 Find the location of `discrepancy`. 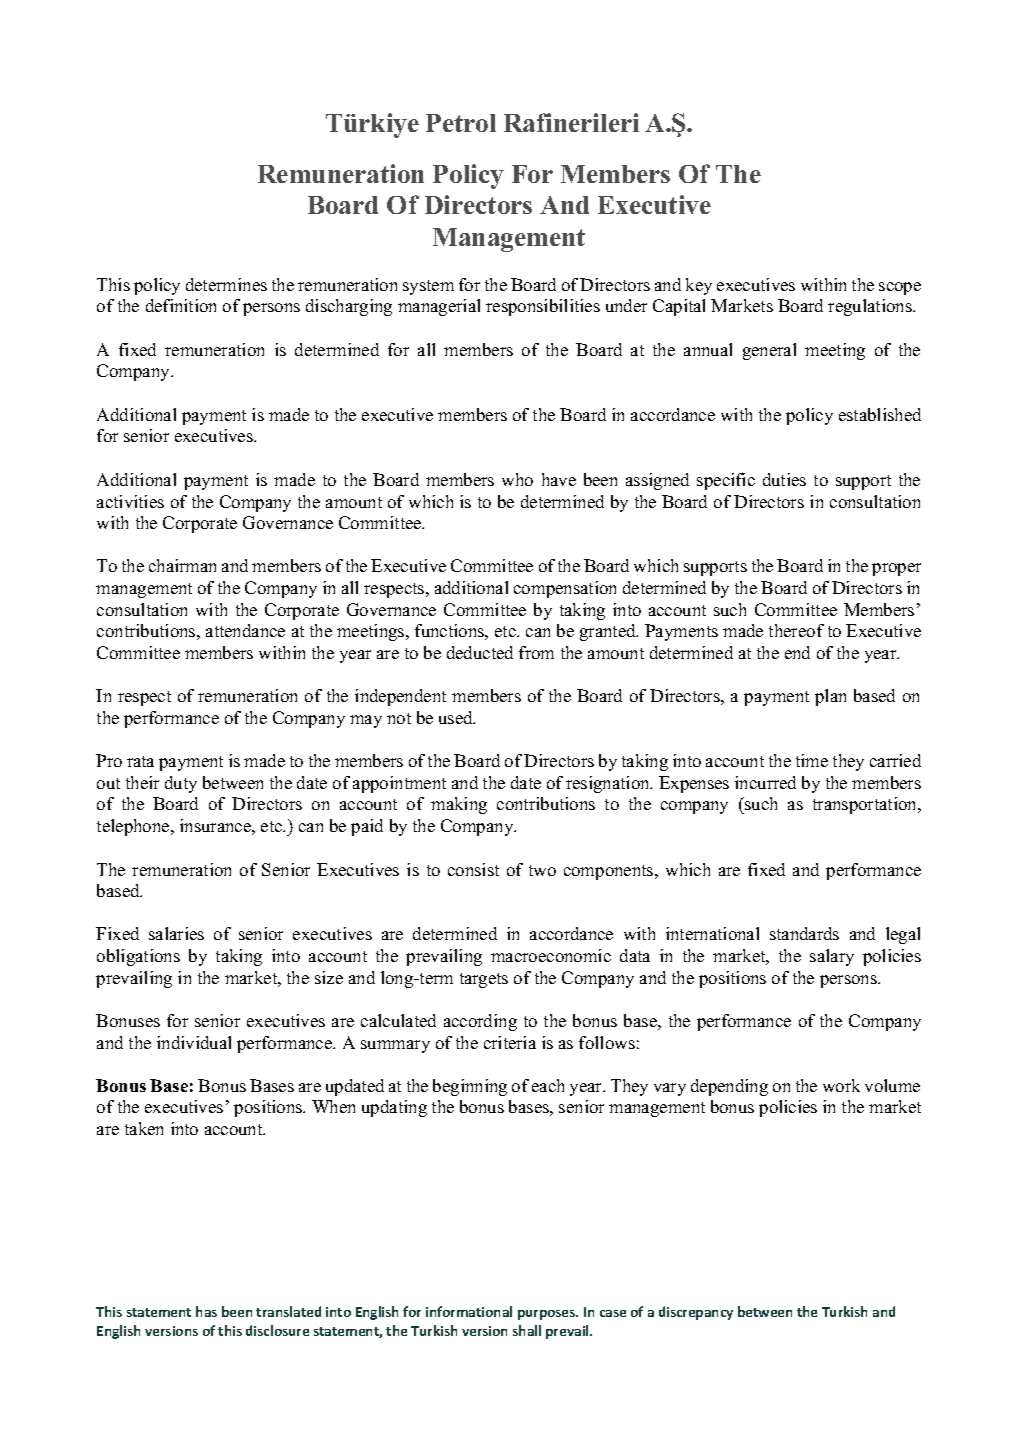

discrepancy is located at coordinates (696, 1313).
